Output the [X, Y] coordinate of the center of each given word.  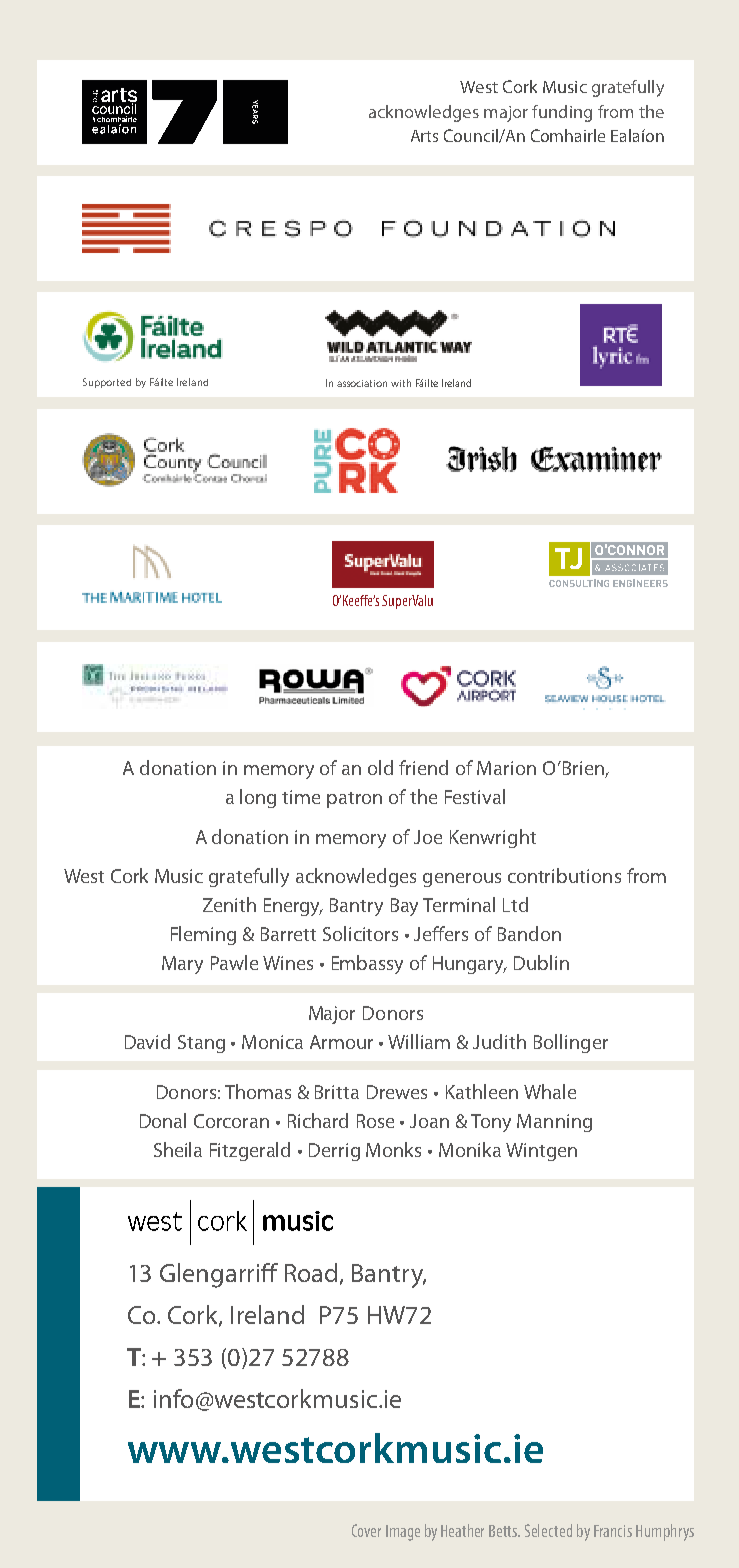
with [401, 383]
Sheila [178, 1149]
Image [403, 1533]
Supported [107, 383]
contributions [564, 875]
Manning [554, 1123]
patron [354, 800]
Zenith [229, 904]
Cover [366, 1530]
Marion [506, 768]
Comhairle [568, 135]
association [362, 383]
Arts [424, 136]
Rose [375, 1121]
